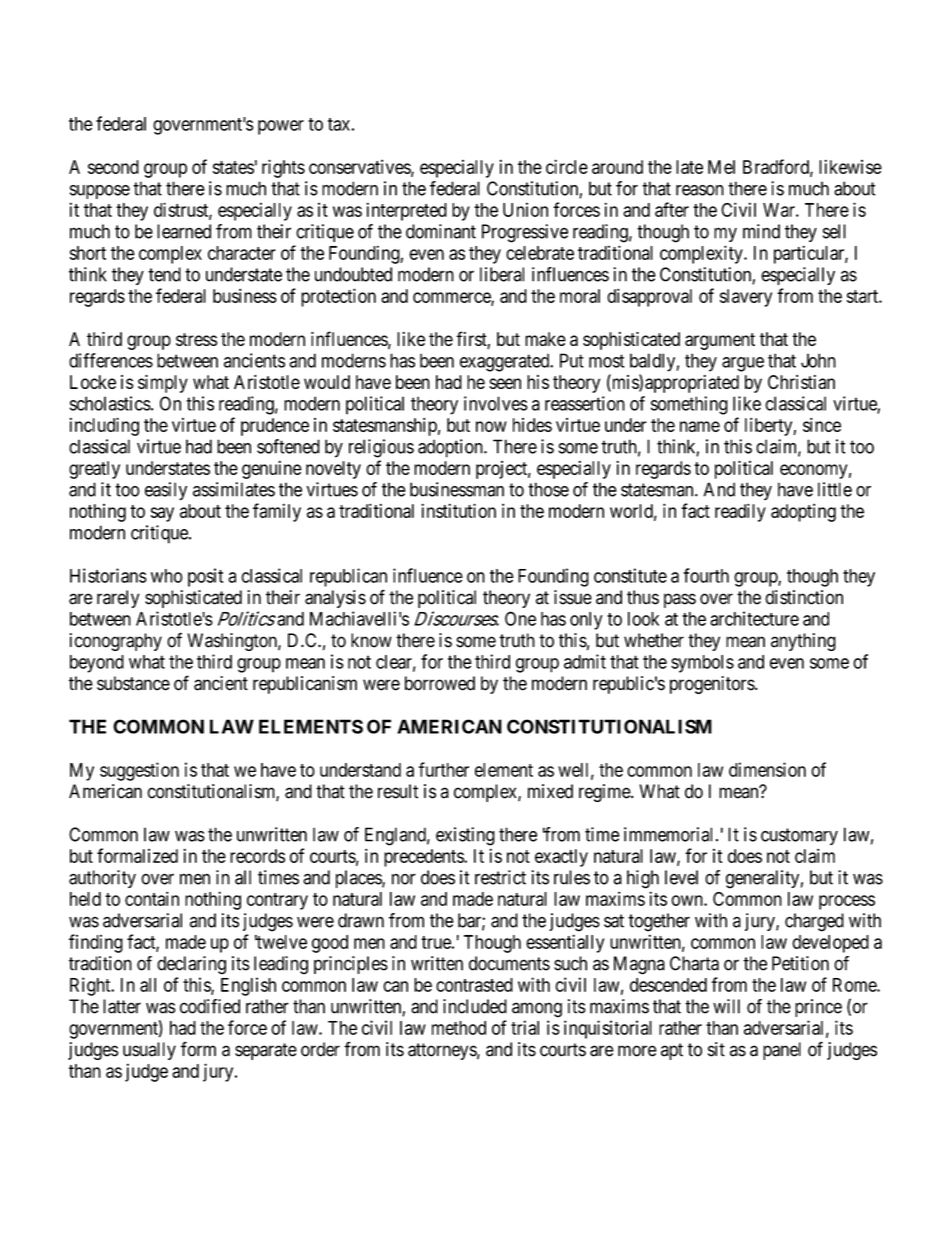 The height and width of the image is (1233, 952). What do you see at coordinates (506, 362) in the image?
I see `exaggerated` at bounding box center [506, 362].
